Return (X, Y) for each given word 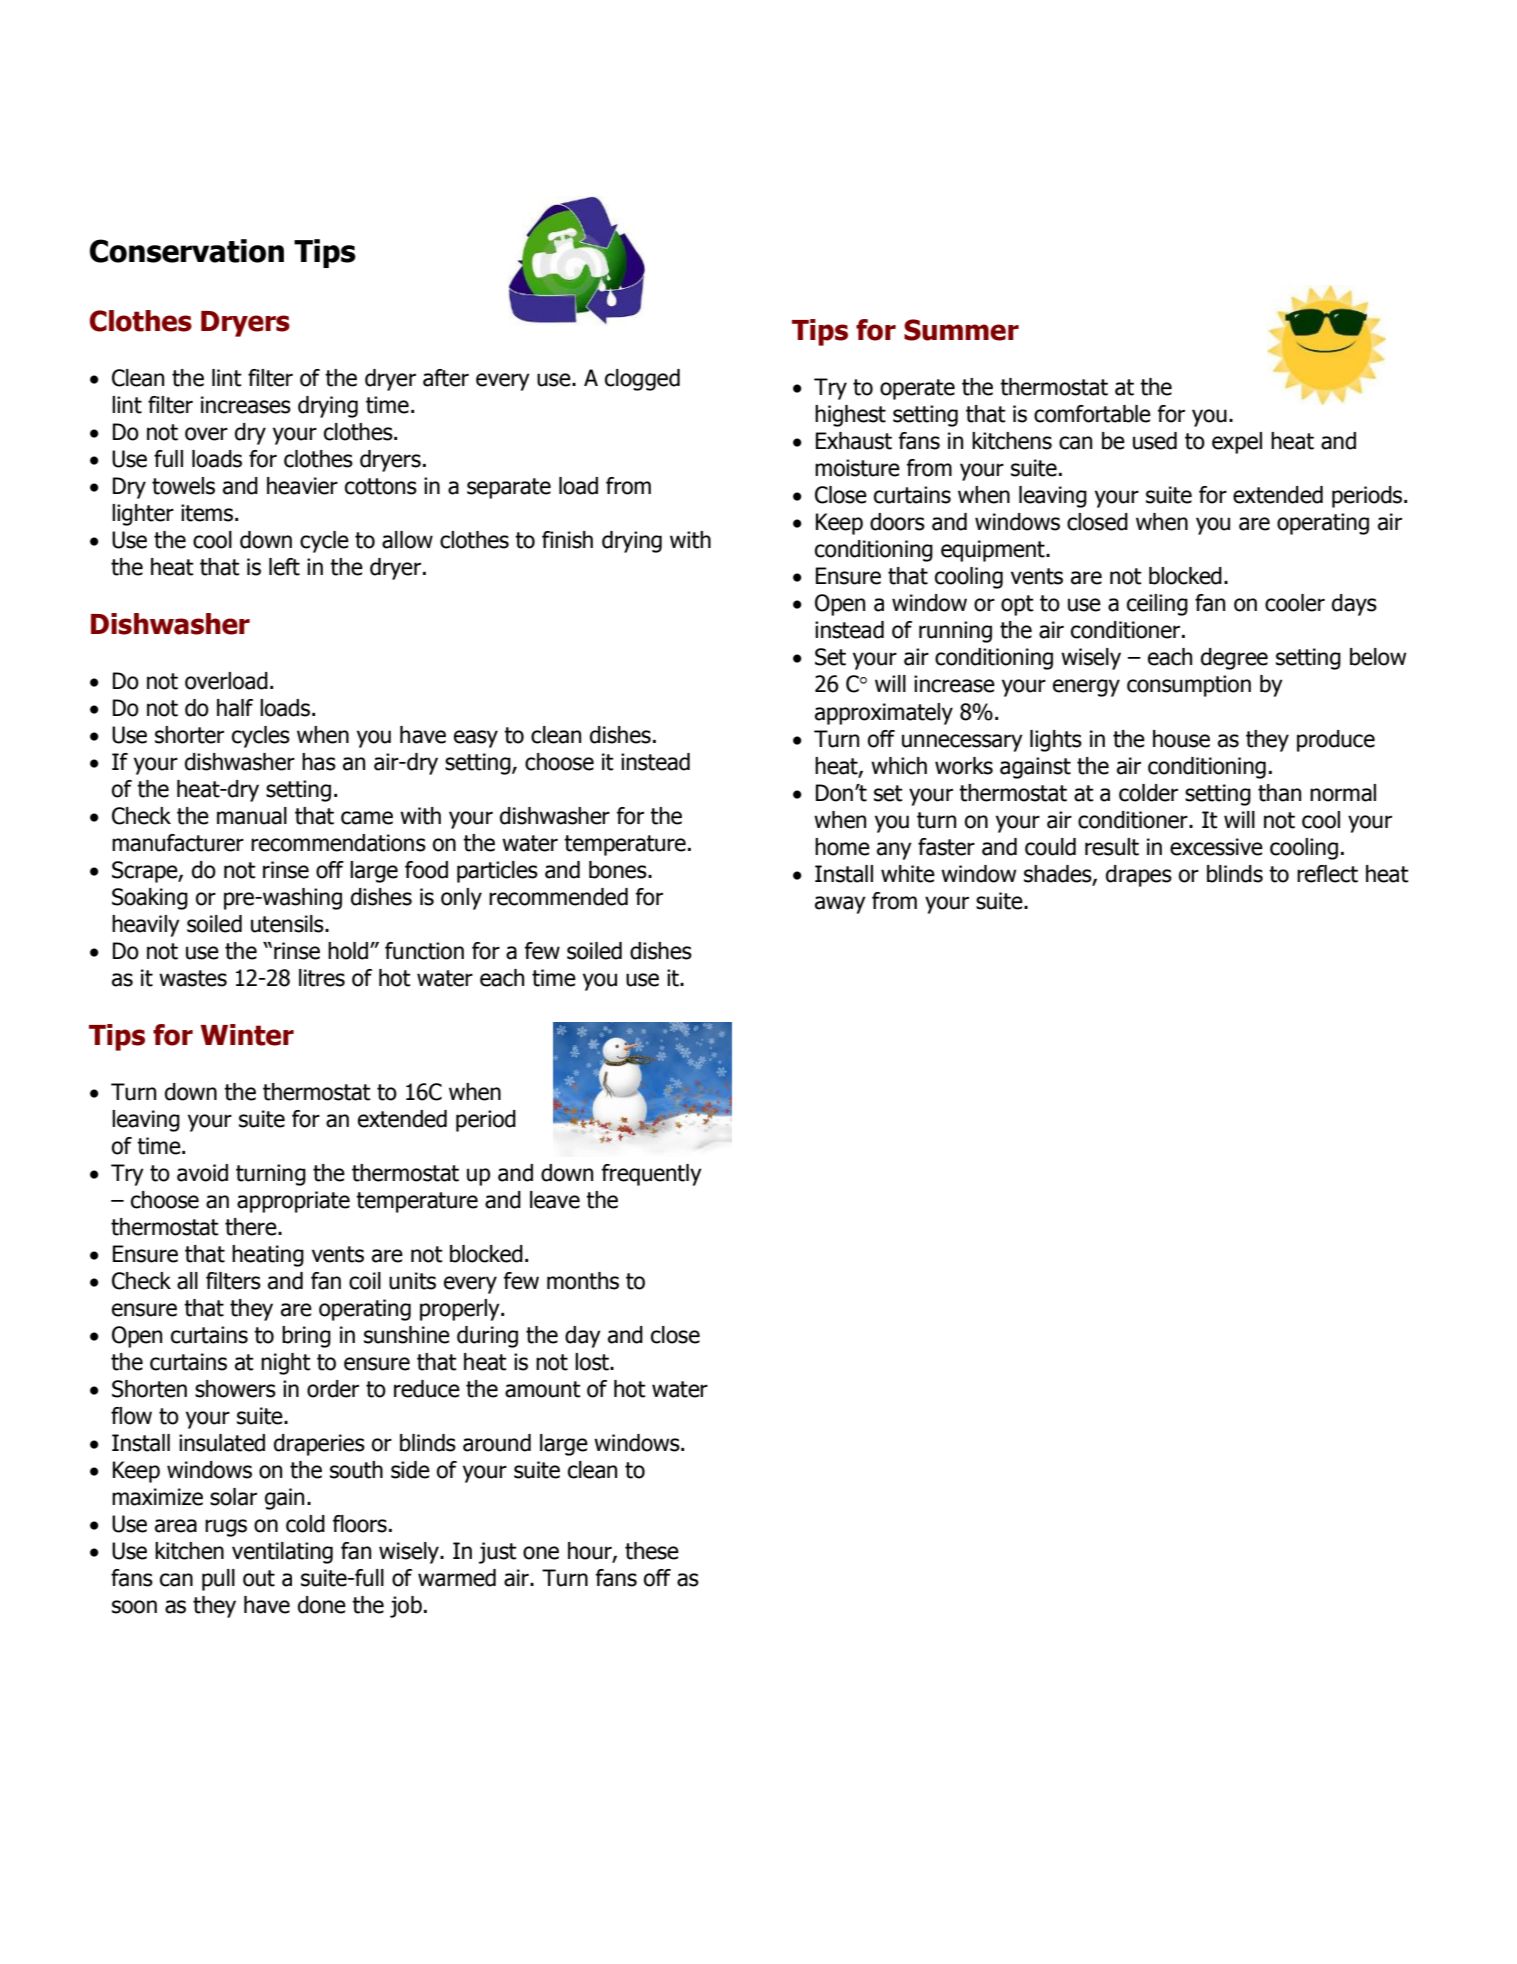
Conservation (187, 251)
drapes (1139, 876)
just (498, 1553)
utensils (288, 924)
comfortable (1092, 414)
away (840, 905)
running (955, 632)
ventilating (282, 1553)
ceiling (1157, 605)
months (583, 1281)
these (652, 1551)
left (284, 567)
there (252, 1227)
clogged (642, 380)
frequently (652, 1175)
